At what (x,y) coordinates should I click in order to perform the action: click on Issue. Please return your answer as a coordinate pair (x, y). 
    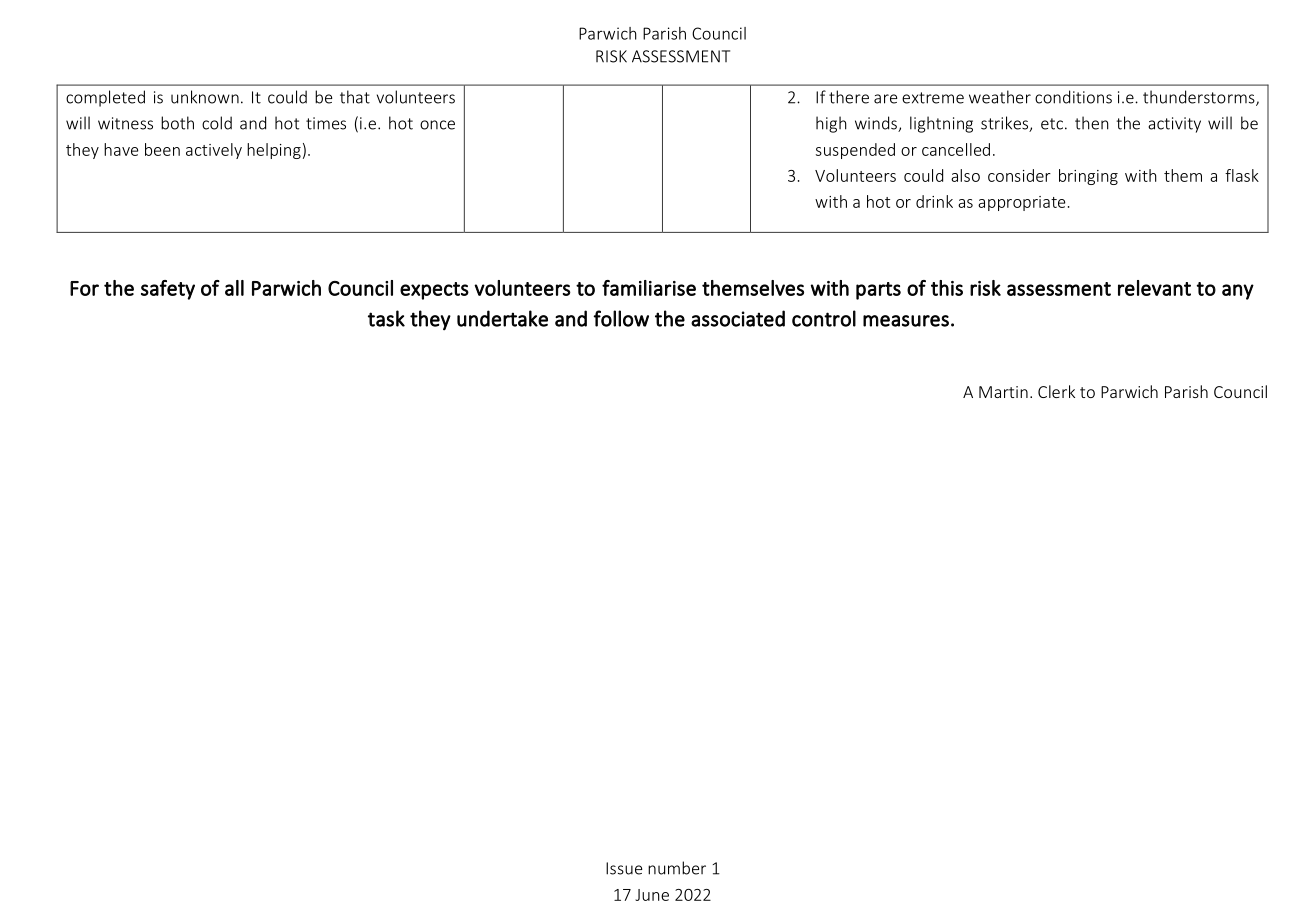
    Looking at the image, I should click on (624, 868).
